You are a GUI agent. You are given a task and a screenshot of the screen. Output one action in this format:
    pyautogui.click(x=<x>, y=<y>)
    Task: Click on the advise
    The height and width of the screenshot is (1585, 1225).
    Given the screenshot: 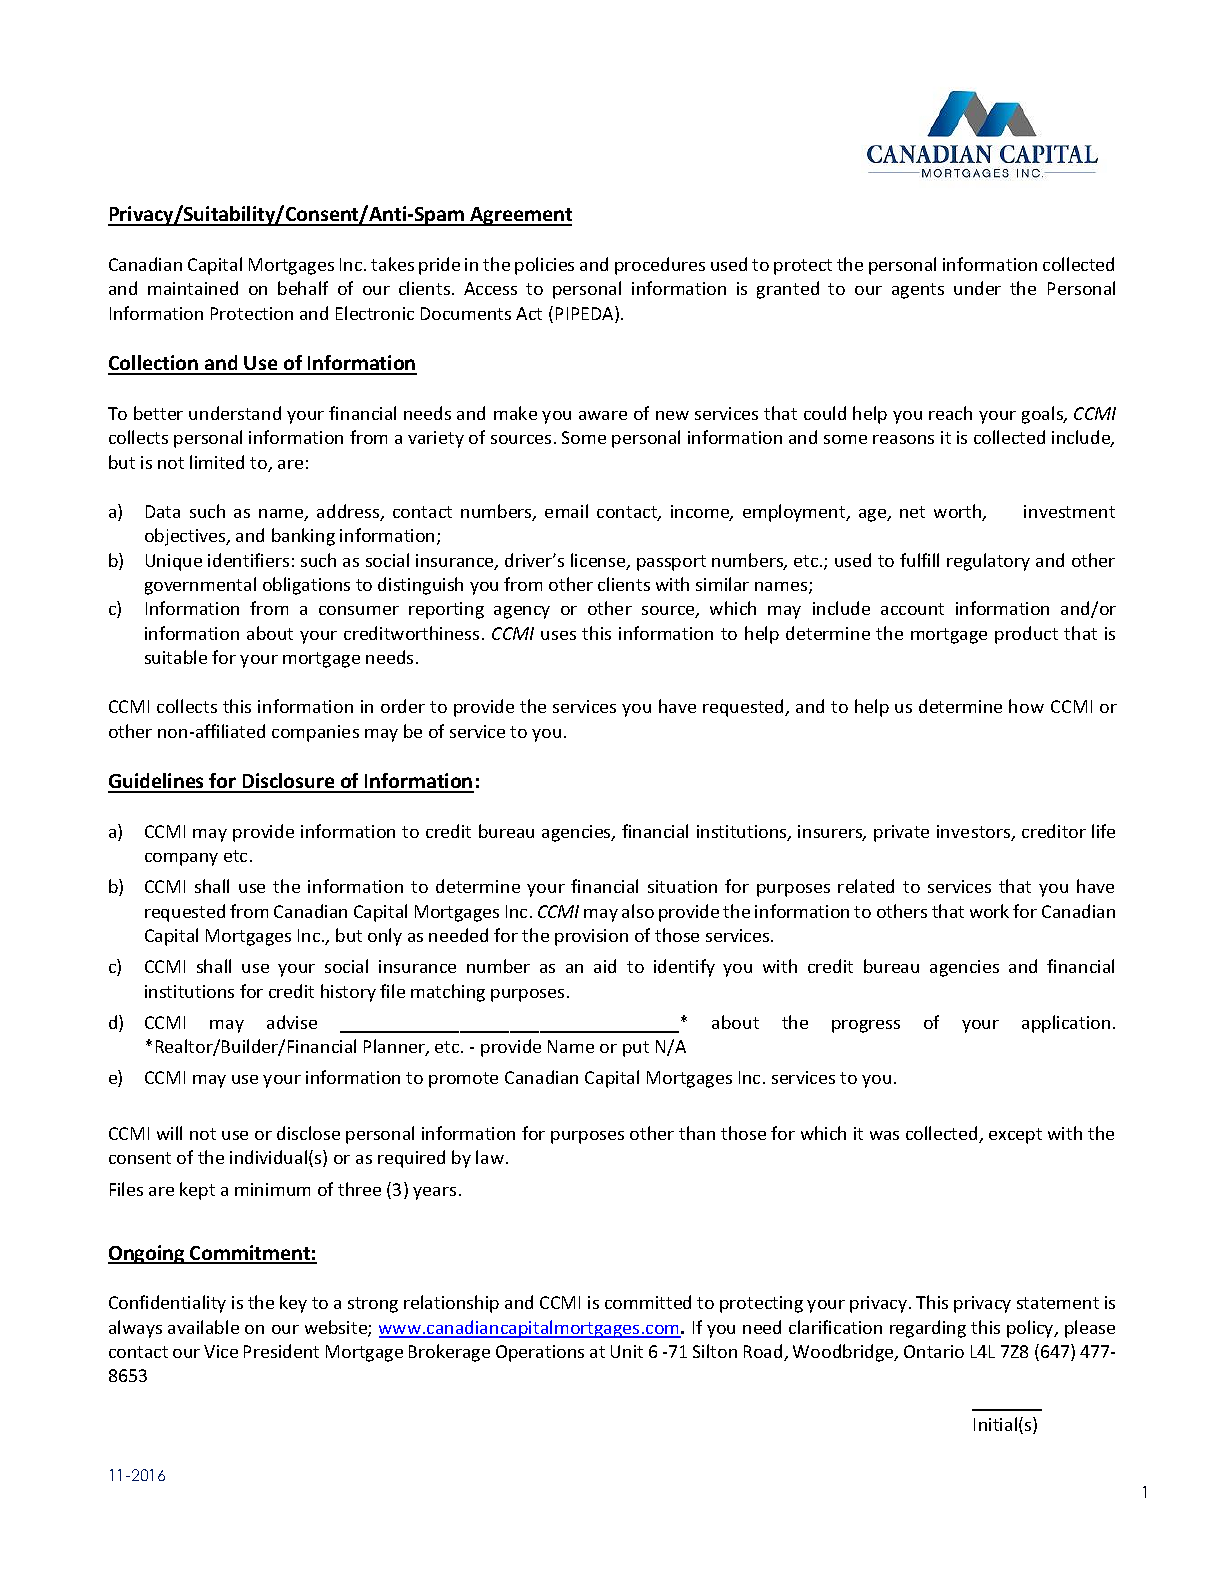 What is the action you would take?
    pyautogui.click(x=292, y=1022)
